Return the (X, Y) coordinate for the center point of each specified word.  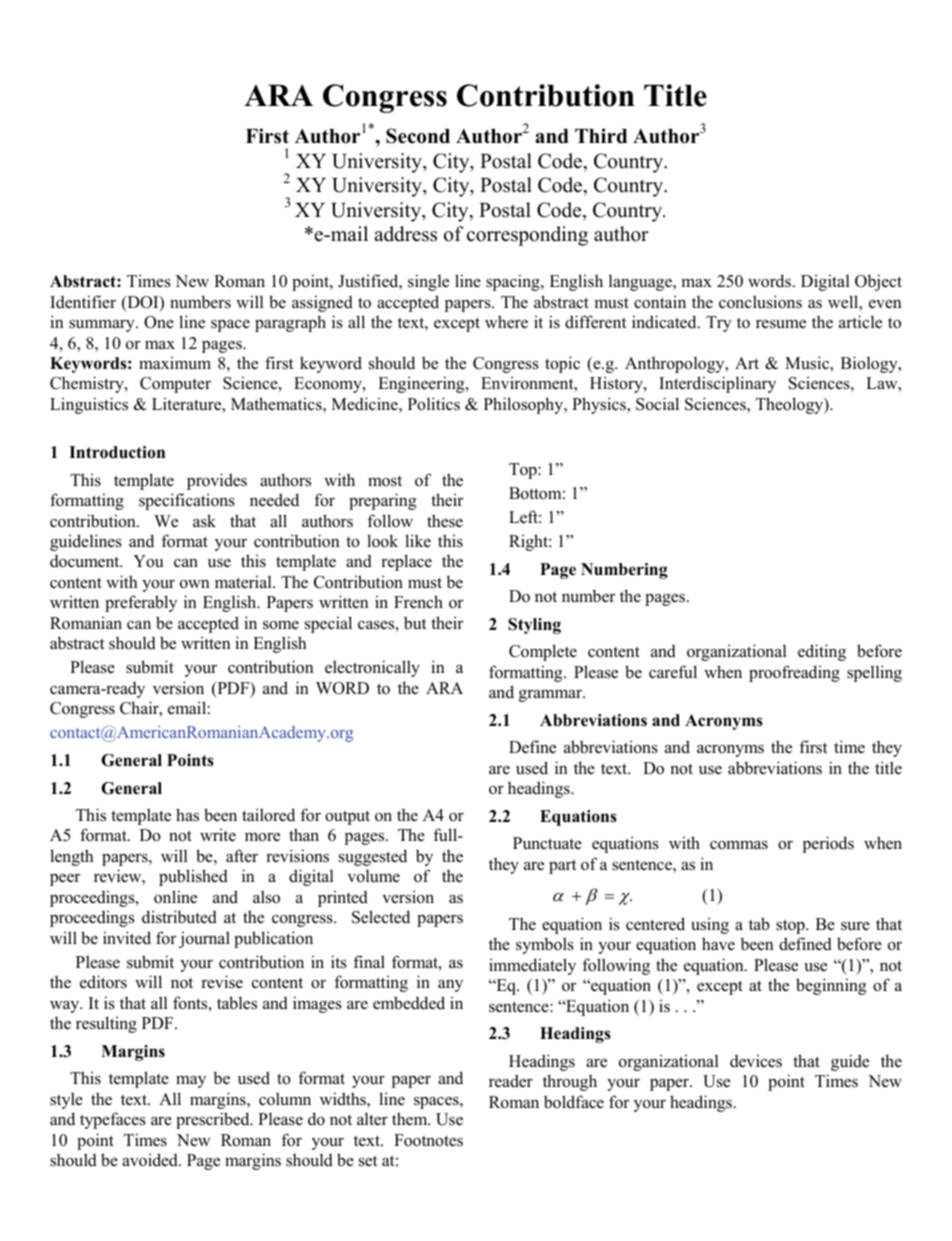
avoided (151, 1160)
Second (418, 136)
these (445, 521)
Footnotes (428, 1140)
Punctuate (547, 843)
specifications (187, 501)
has (187, 815)
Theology (791, 405)
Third (601, 136)
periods (828, 844)
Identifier (83, 302)
